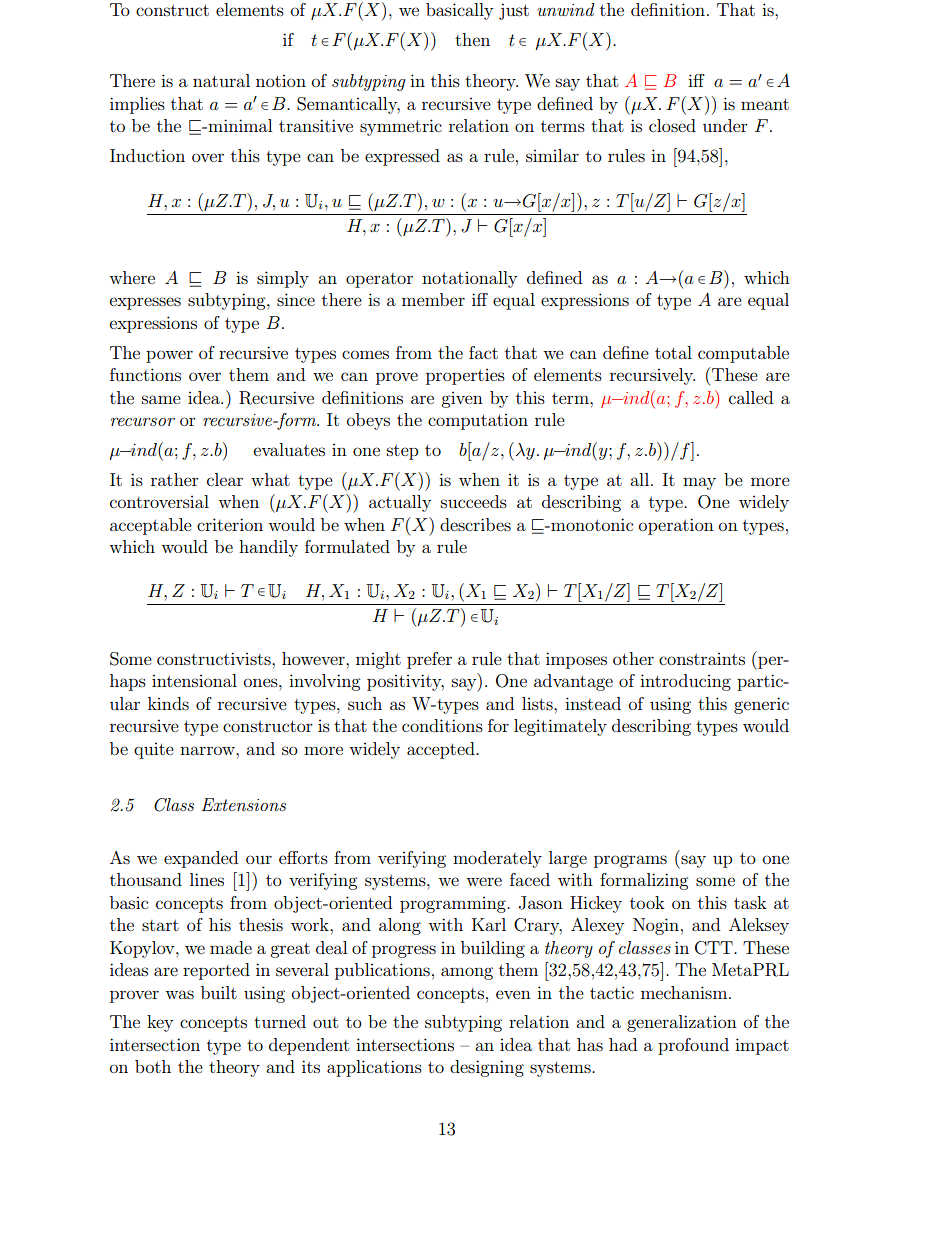 Image resolution: width=952 pixels, height=1233 pixels. I want to click on total, so click(673, 352).
